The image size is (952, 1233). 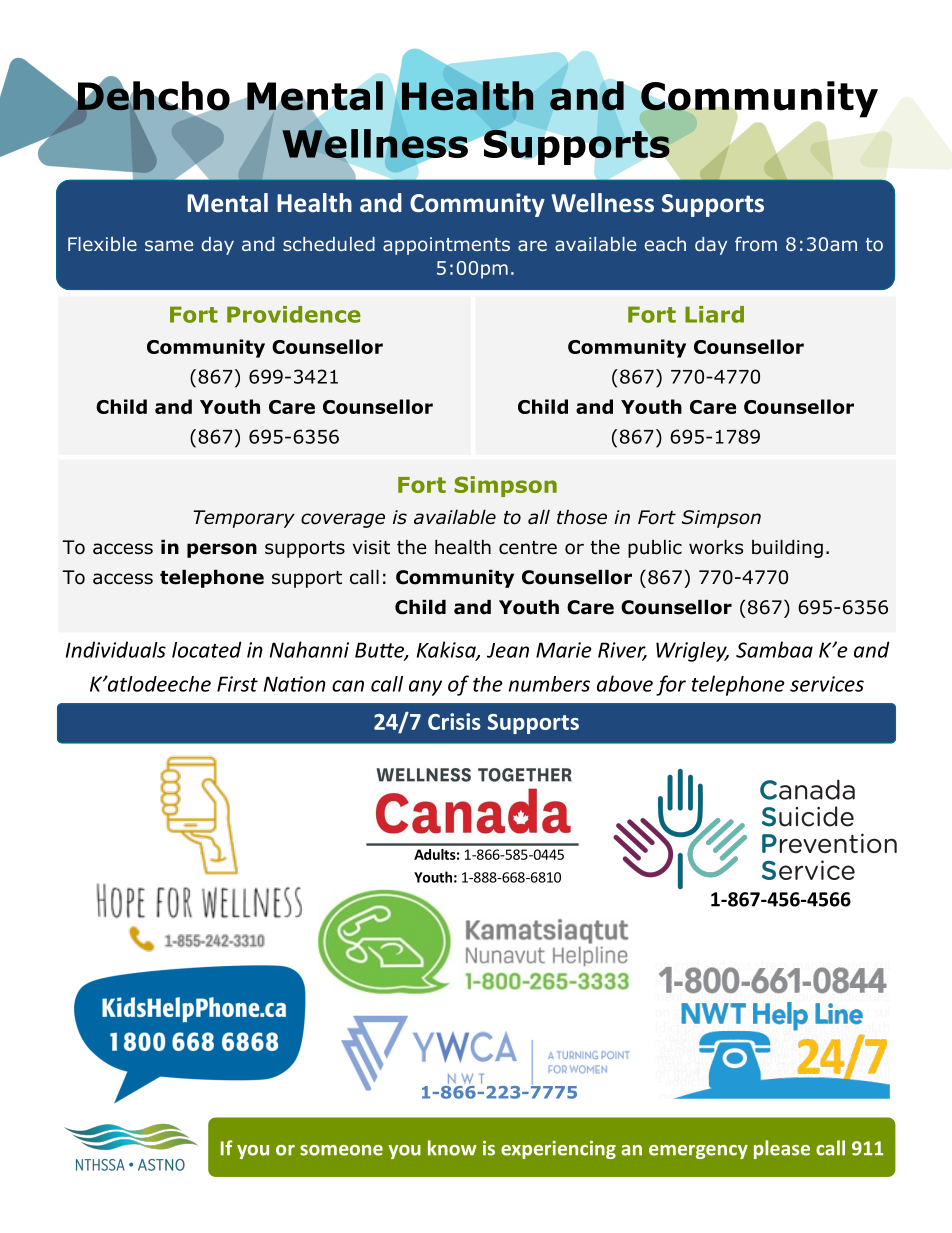 I want to click on First, so click(x=237, y=684).
